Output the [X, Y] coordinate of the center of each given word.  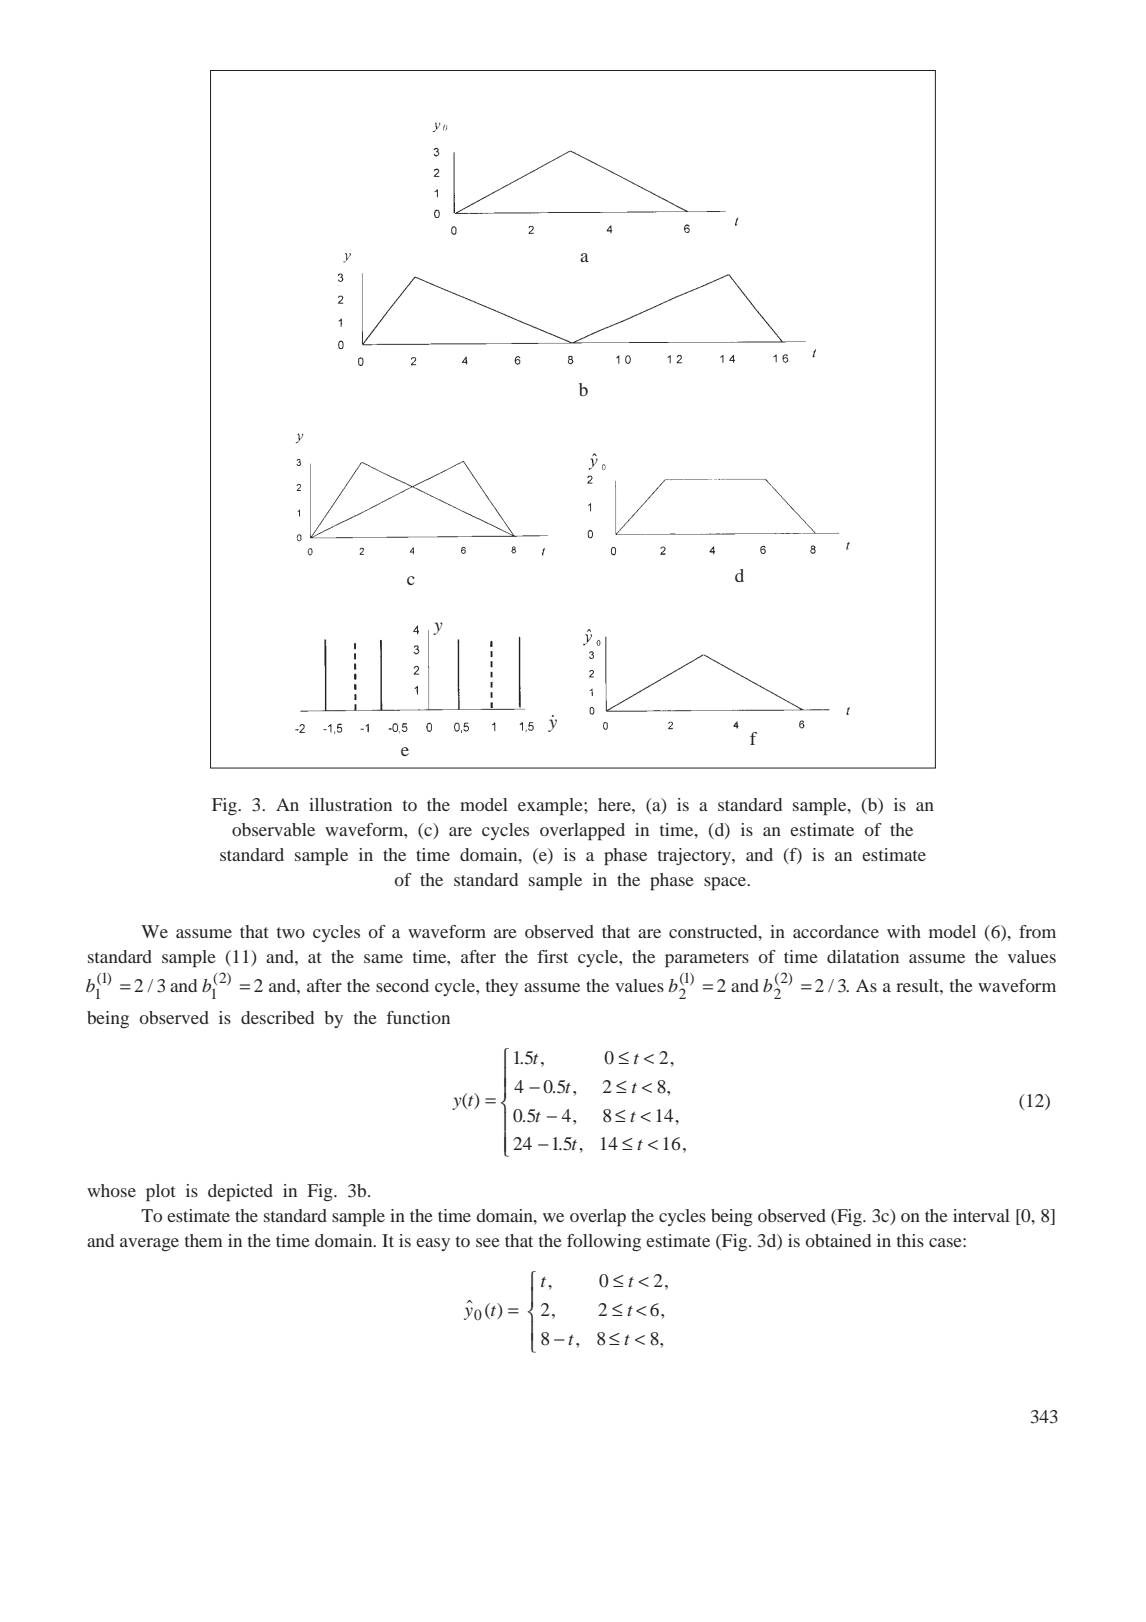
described [277, 1017]
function [418, 1017]
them [204, 1240]
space [726, 884]
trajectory [695, 856]
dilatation [863, 956]
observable [273, 829]
